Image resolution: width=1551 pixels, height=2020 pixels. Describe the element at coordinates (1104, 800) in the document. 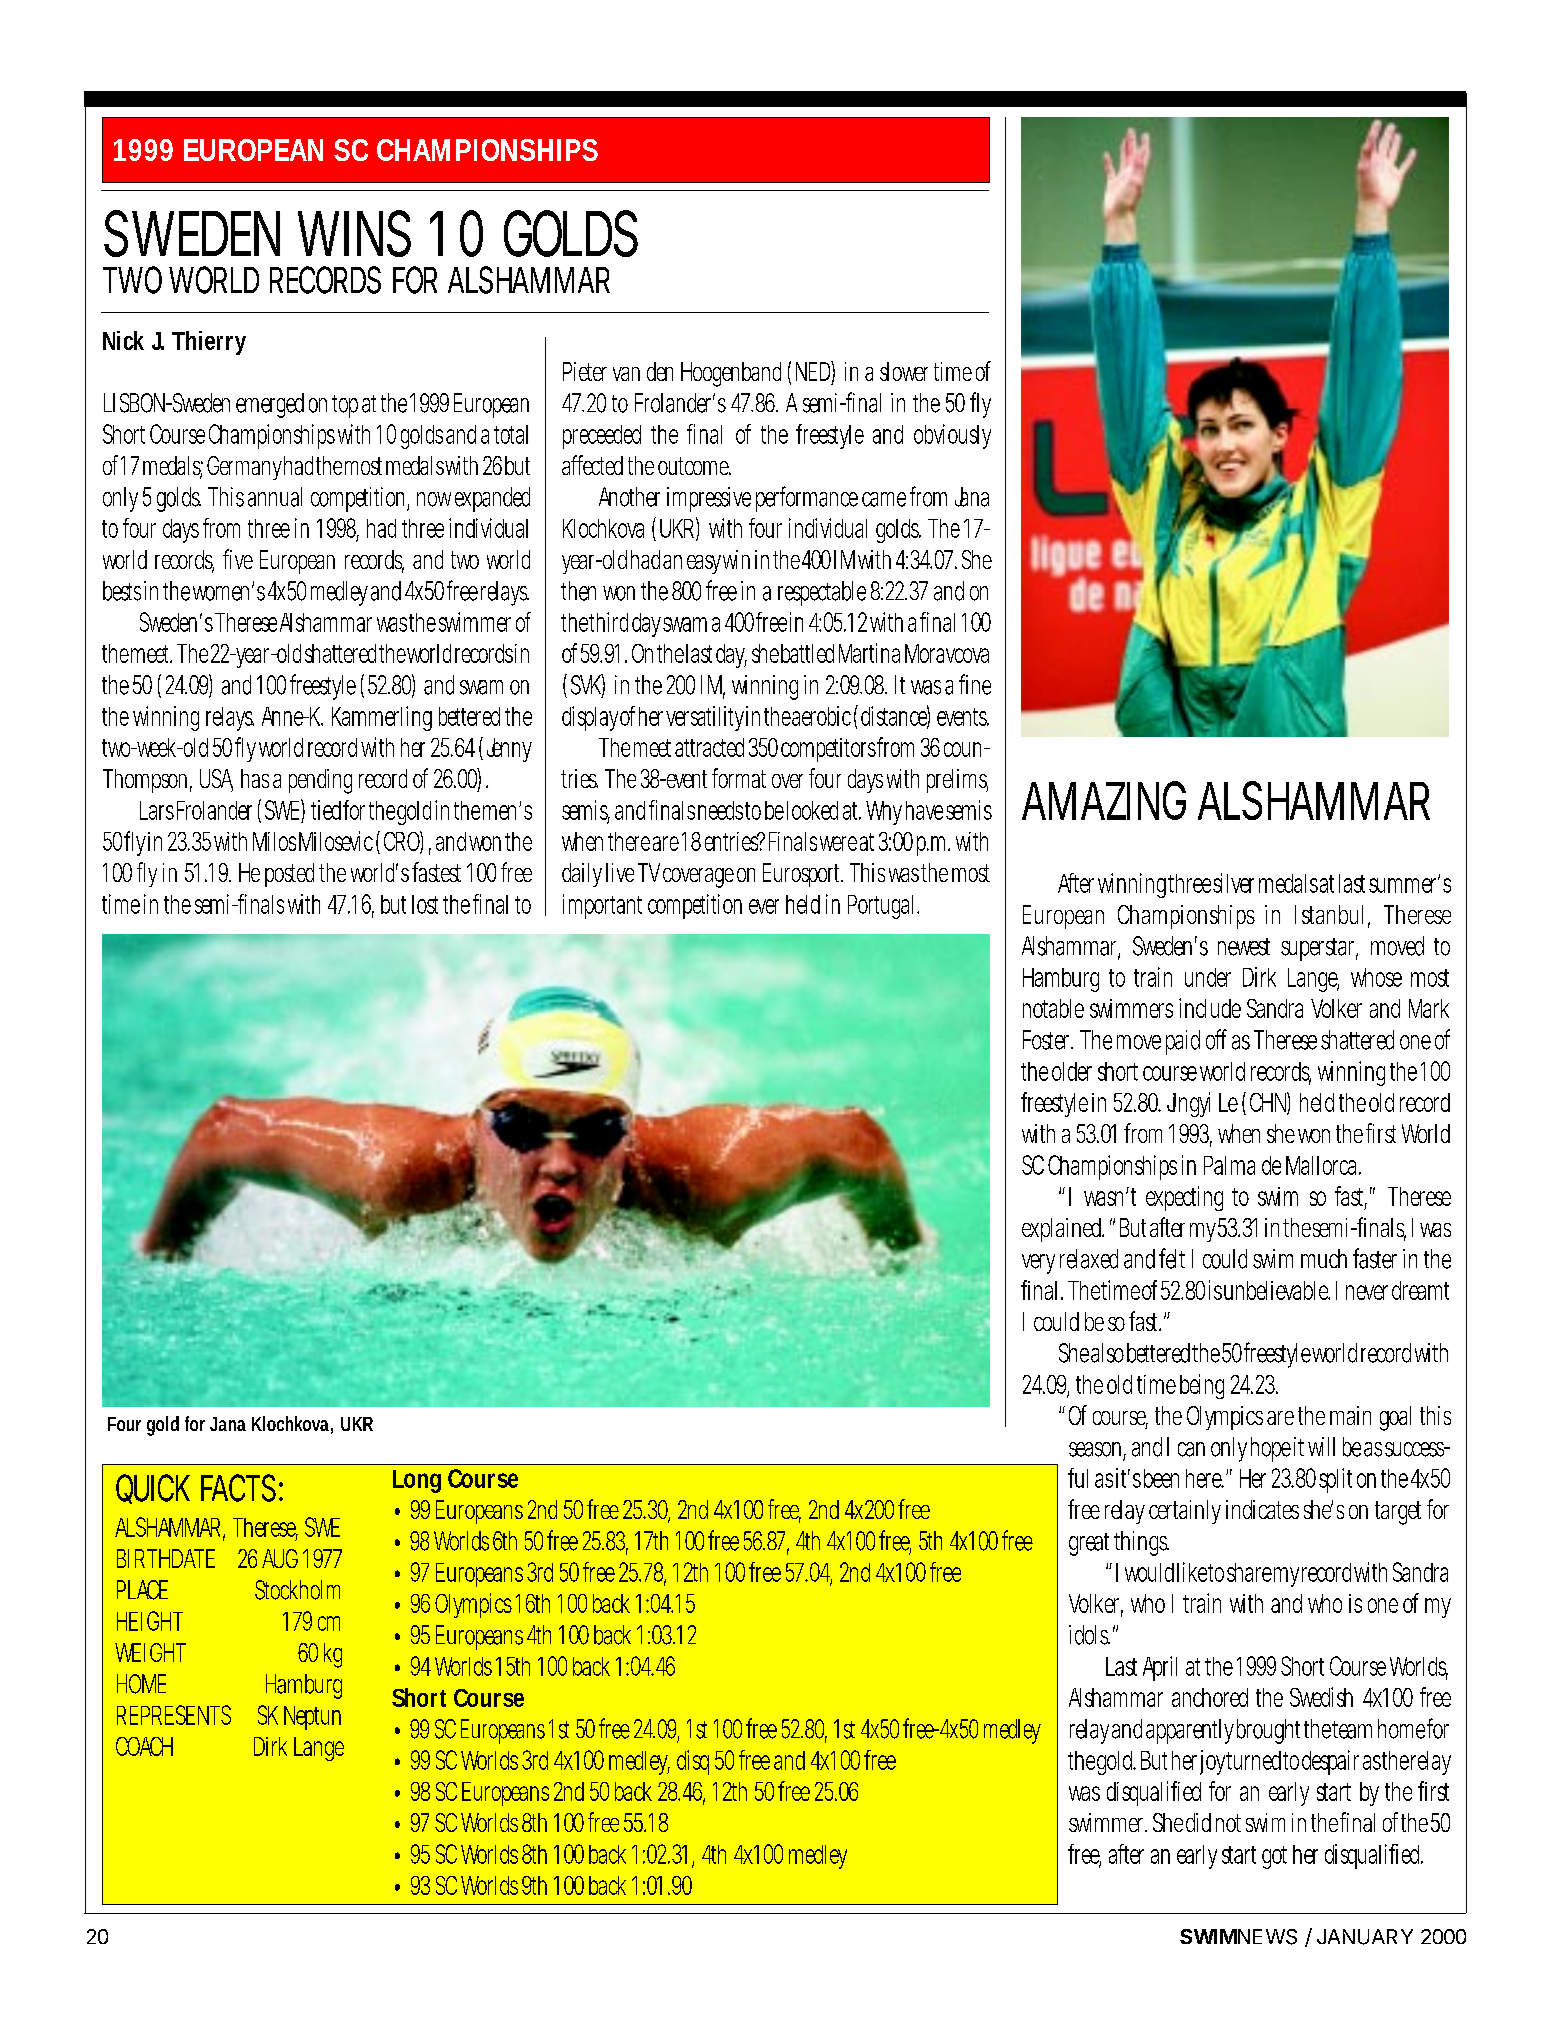

I see `AMAZING` at that location.
